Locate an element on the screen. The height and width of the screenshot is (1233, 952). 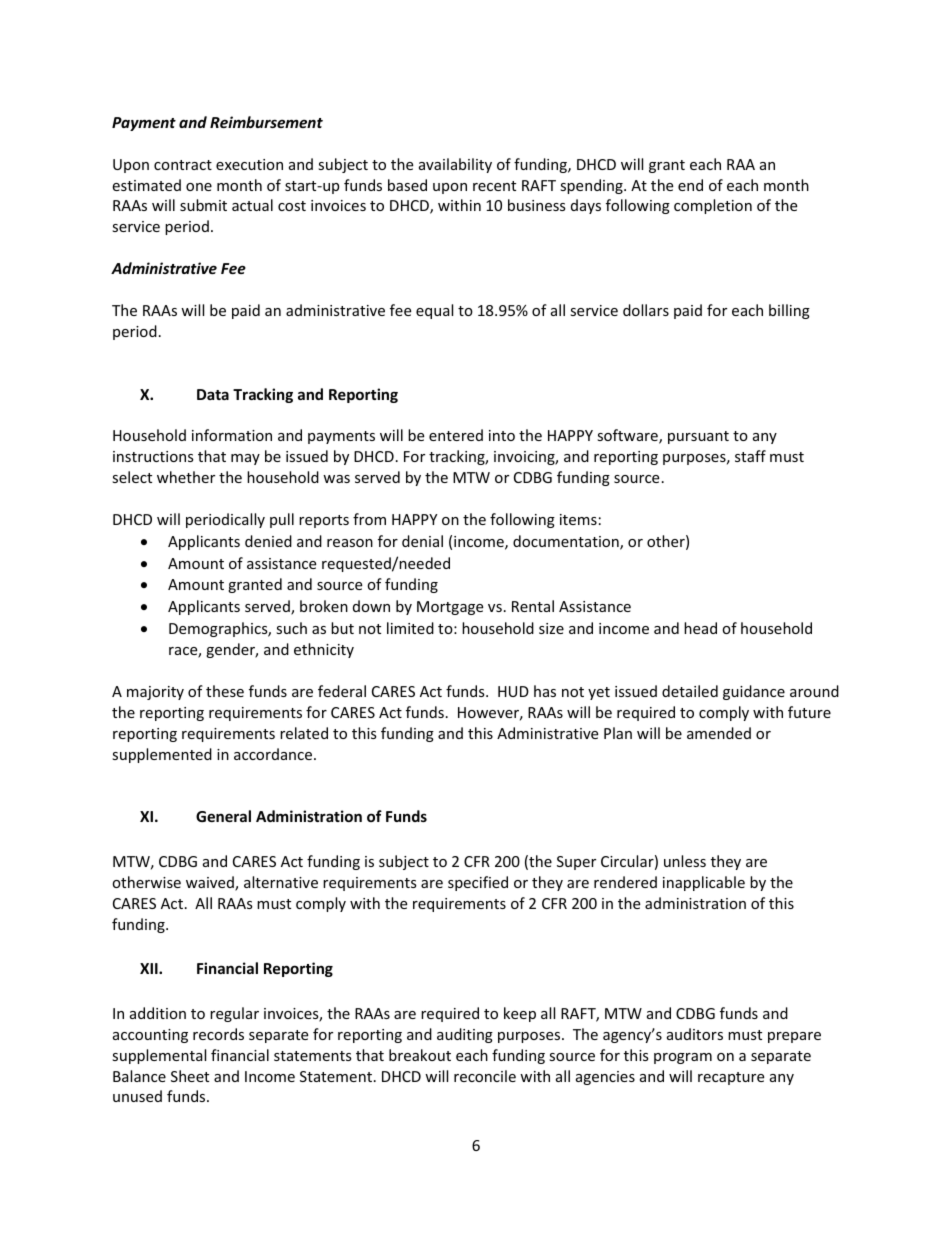
such is located at coordinates (291, 628).
